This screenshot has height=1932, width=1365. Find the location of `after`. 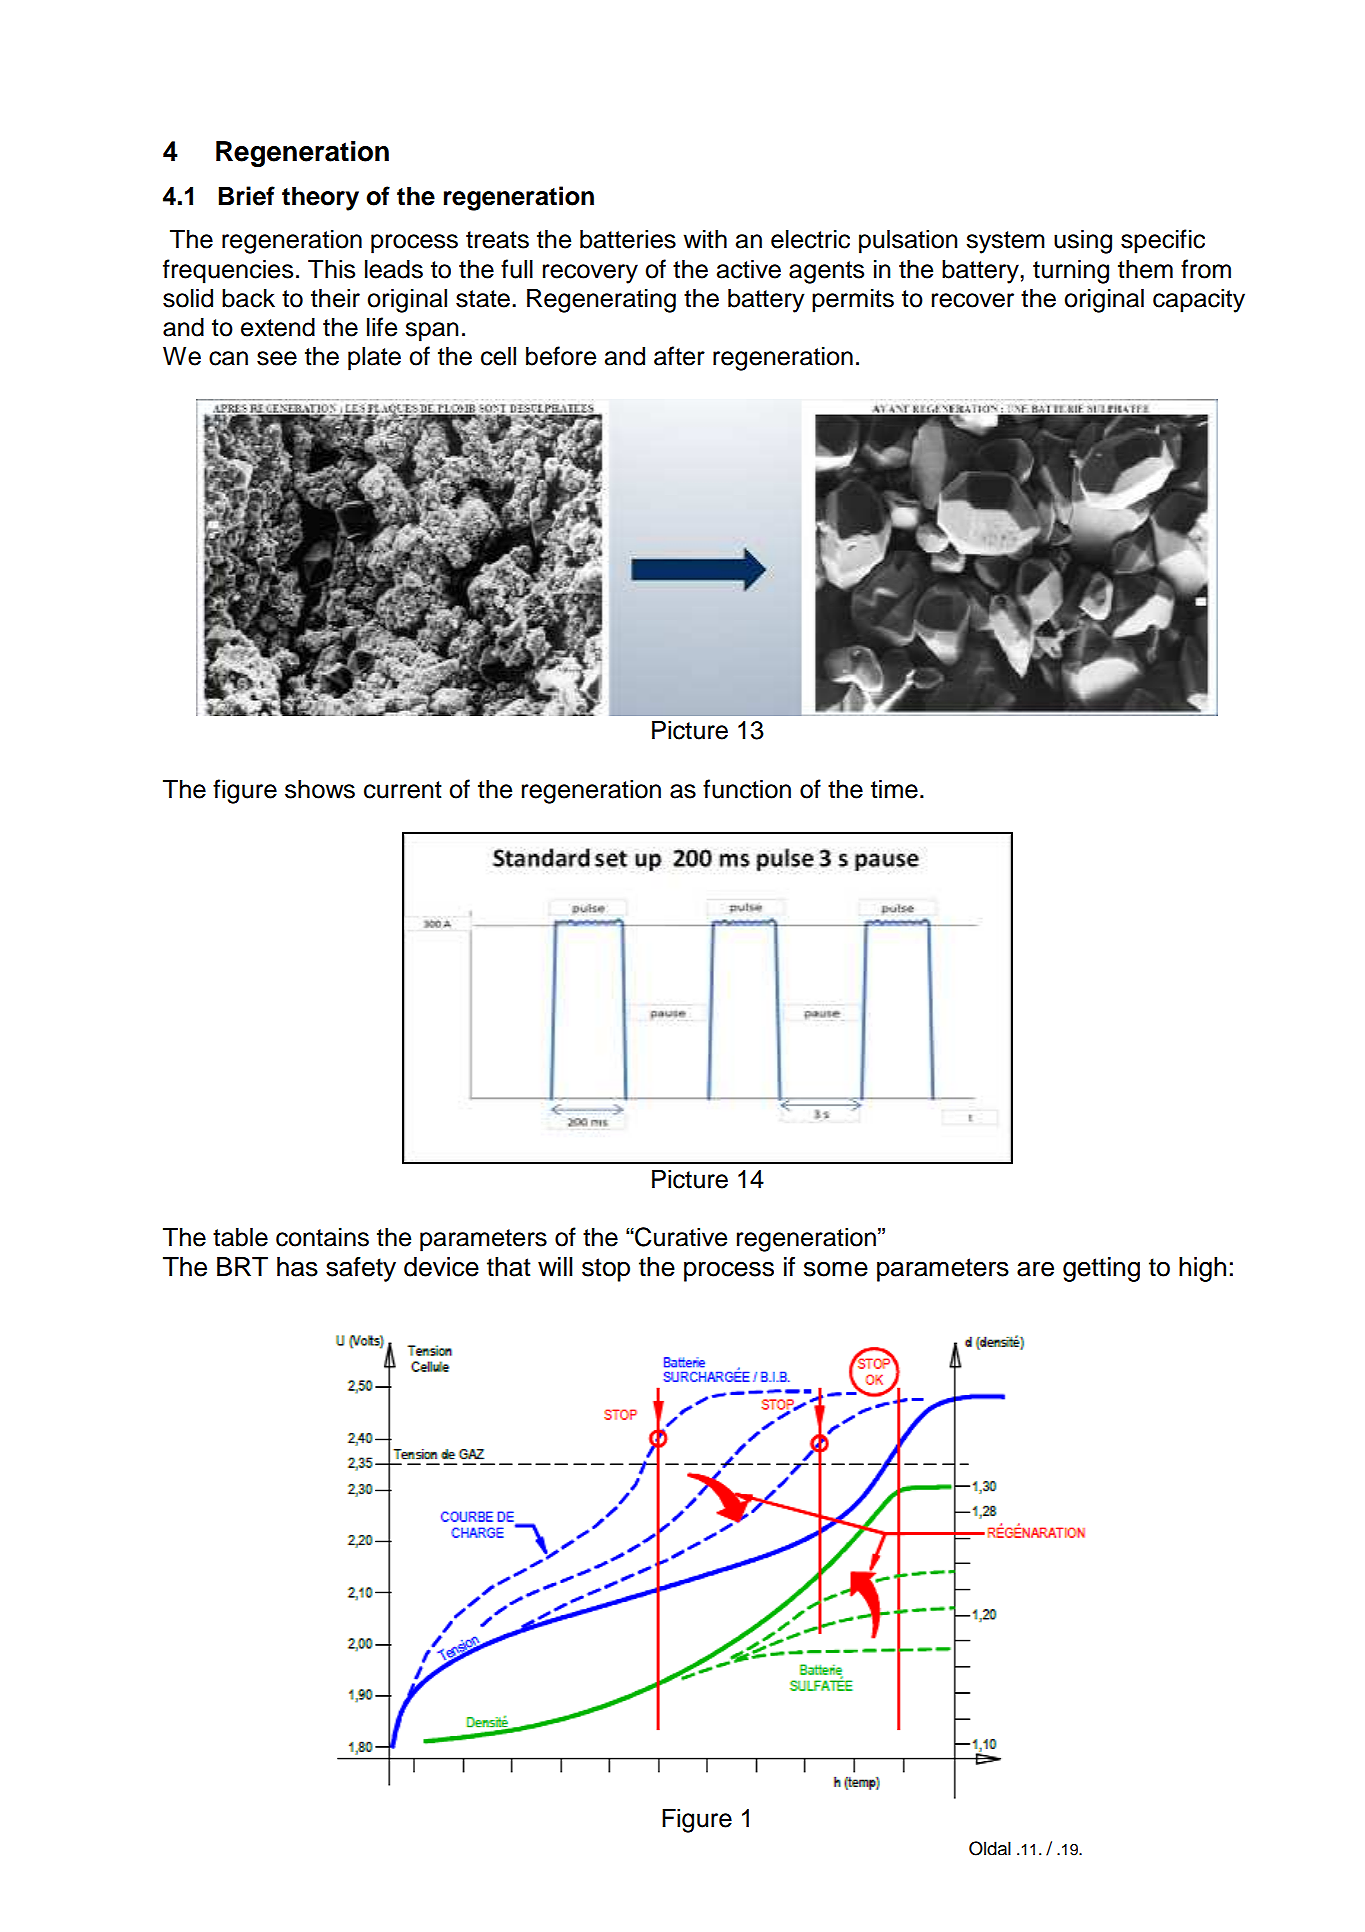

after is located at coordinates (679, 356).
